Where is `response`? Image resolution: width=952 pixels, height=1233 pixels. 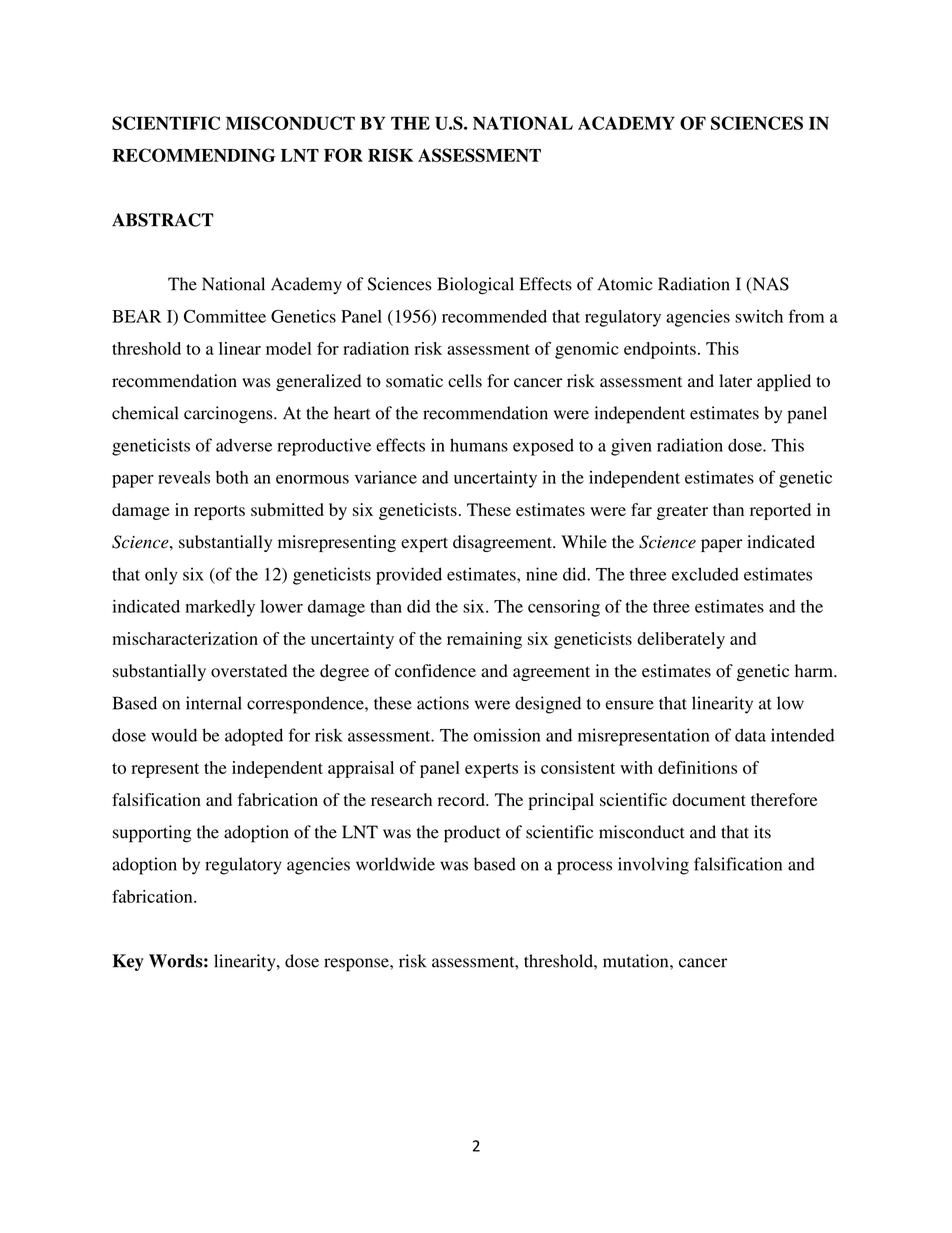
response is located at coordinates (357, 965).
